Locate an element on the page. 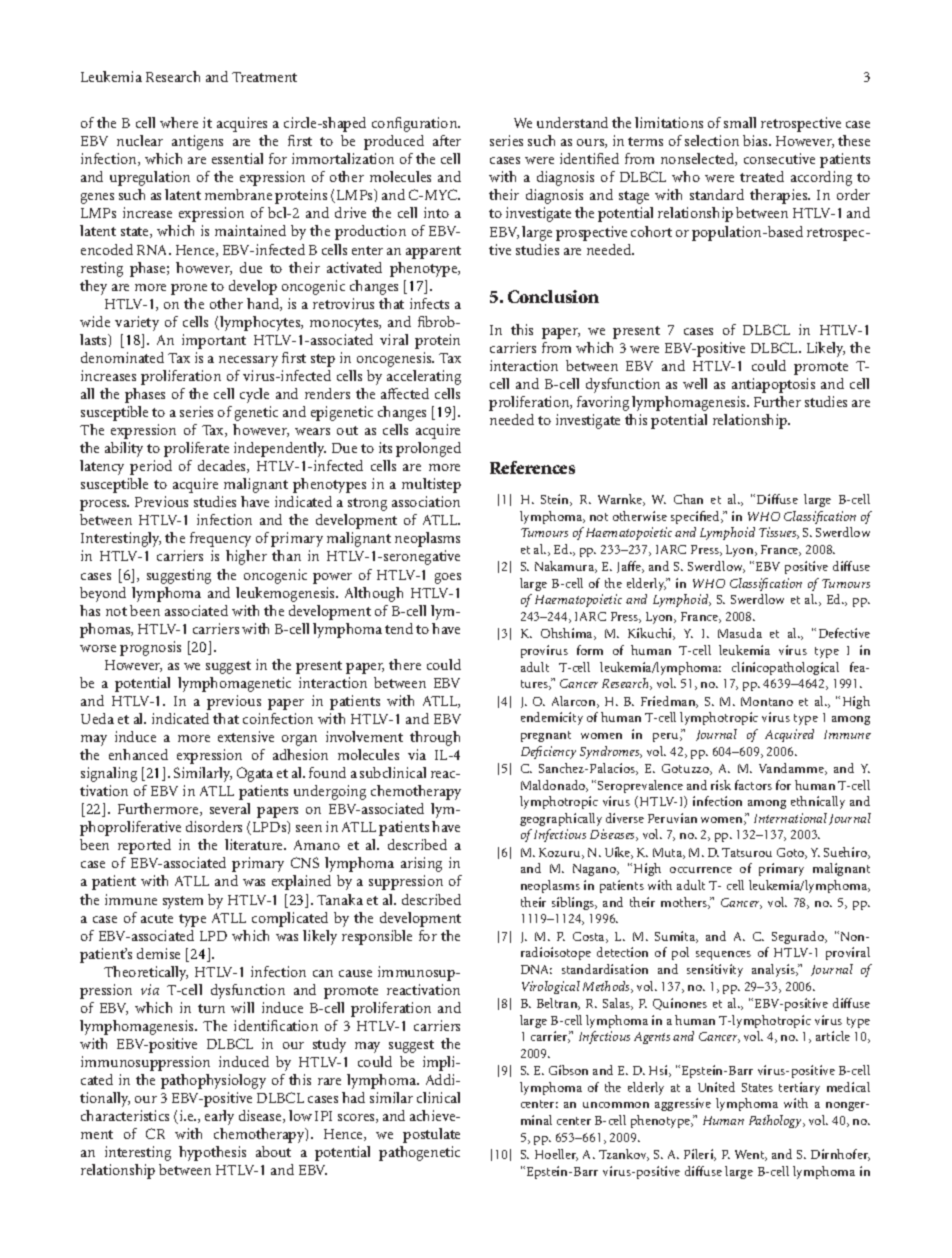  after is located at coordinates (447, 140).
